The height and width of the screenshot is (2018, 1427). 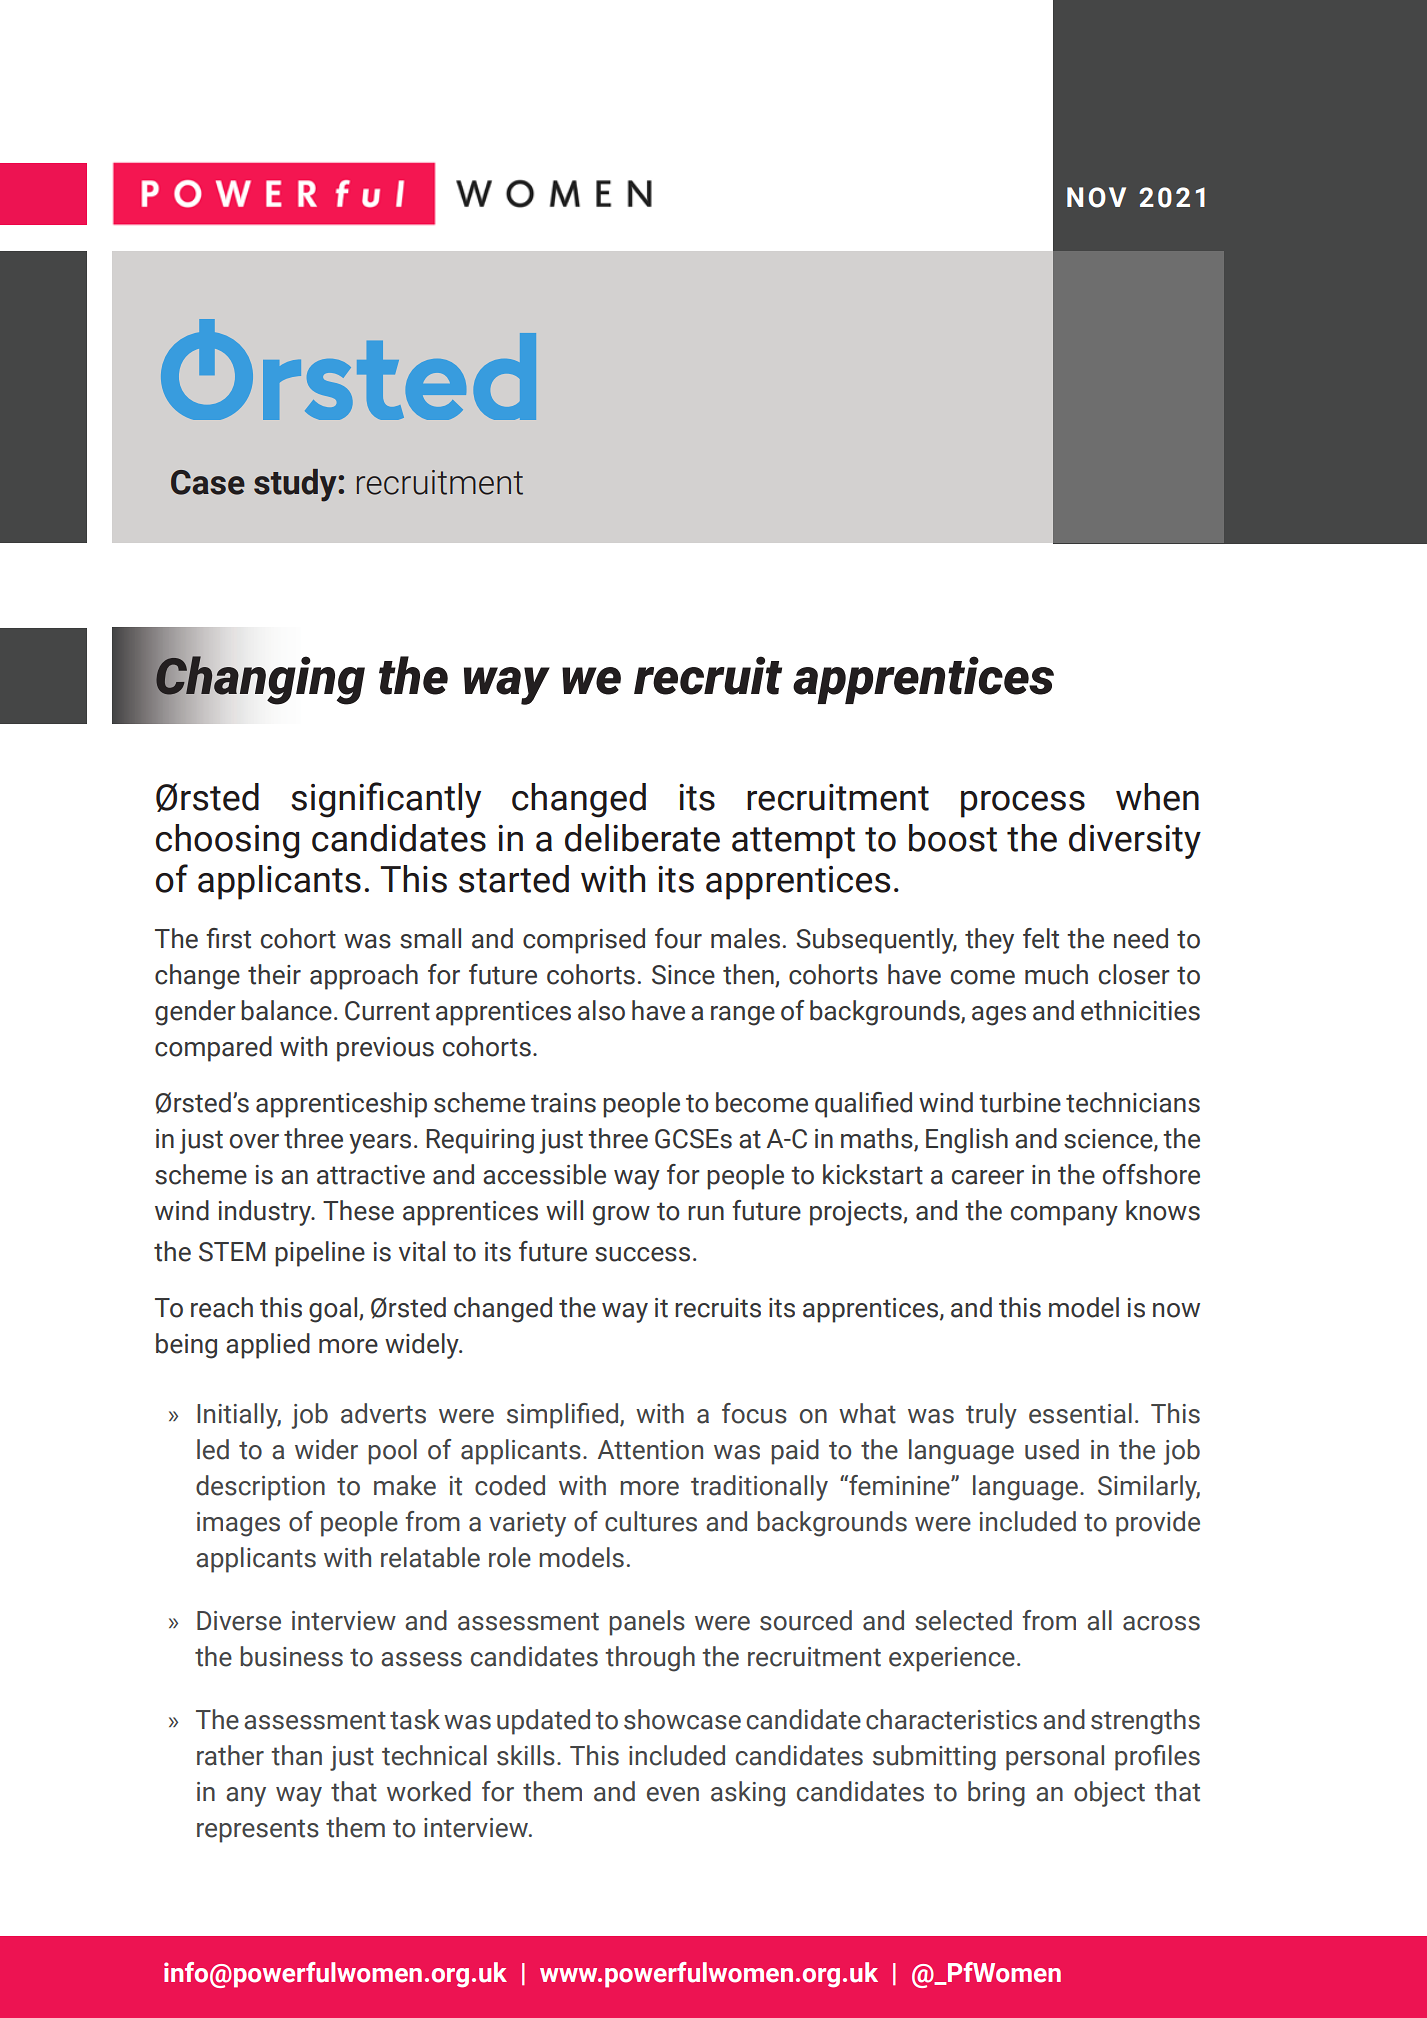 I want to click on career, so click(x=988, y=1177).
